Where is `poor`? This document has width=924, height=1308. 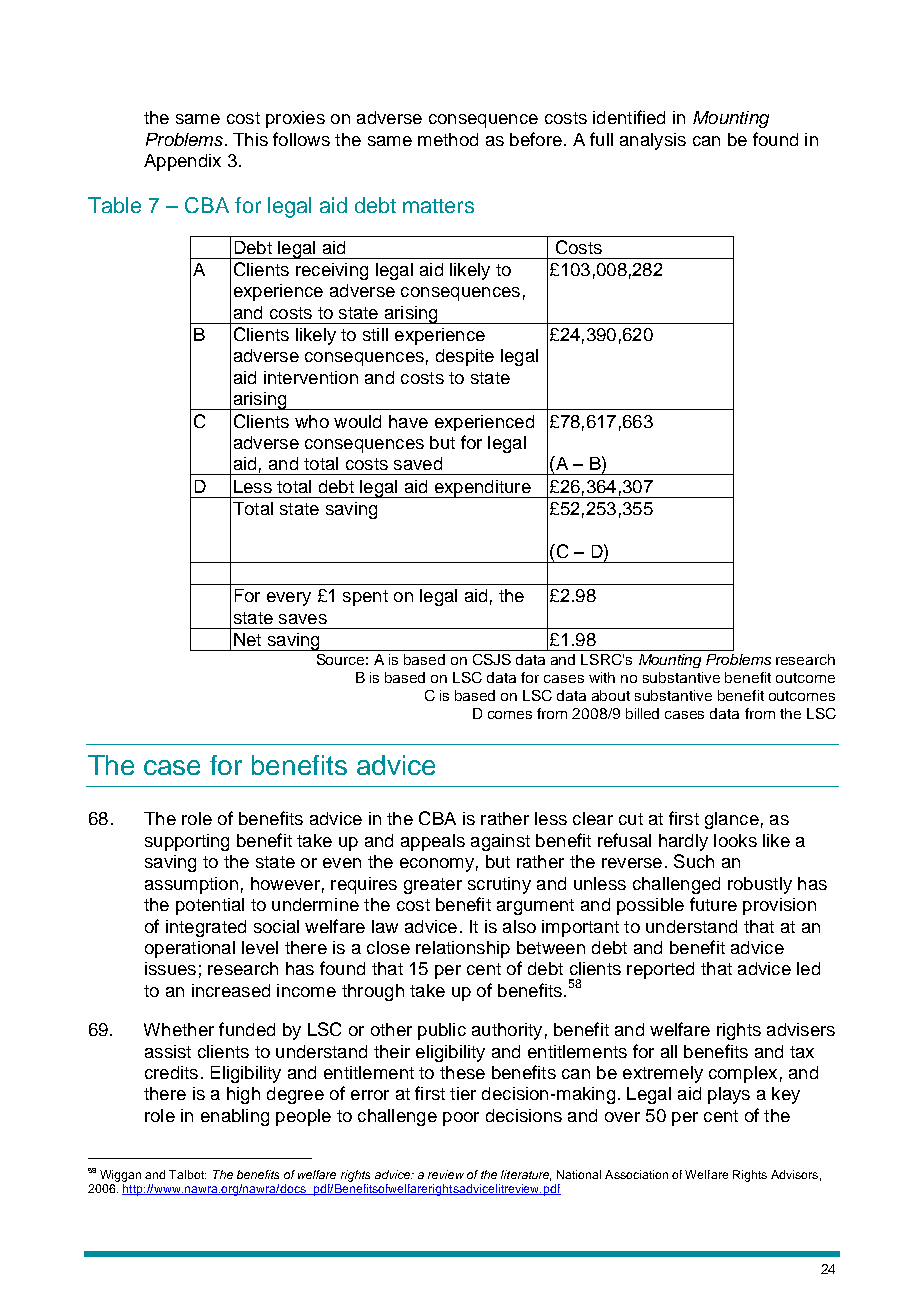 poor is located at coordinates (461, 1119).
